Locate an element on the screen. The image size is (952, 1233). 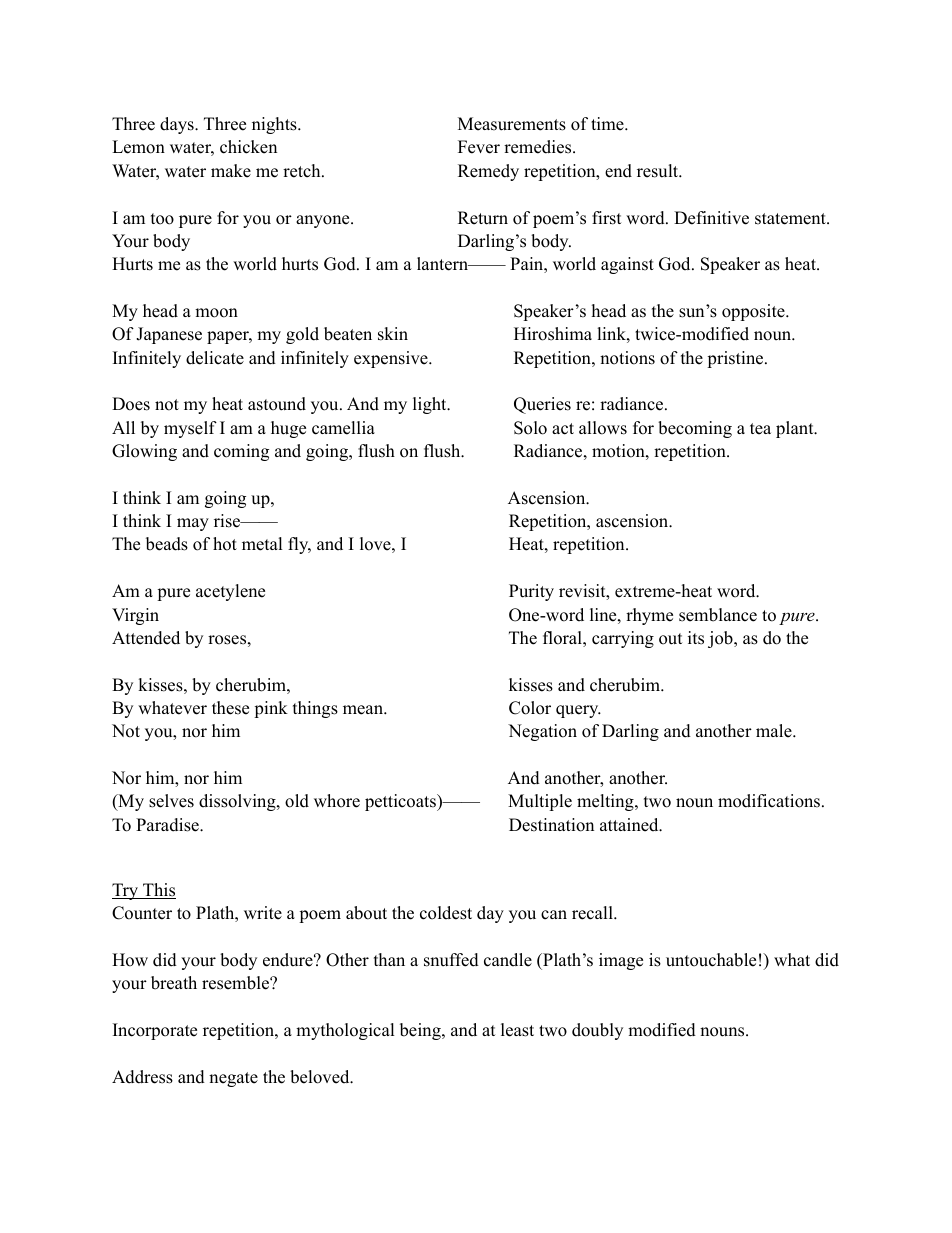
make is located at coordinates (231, 171).
